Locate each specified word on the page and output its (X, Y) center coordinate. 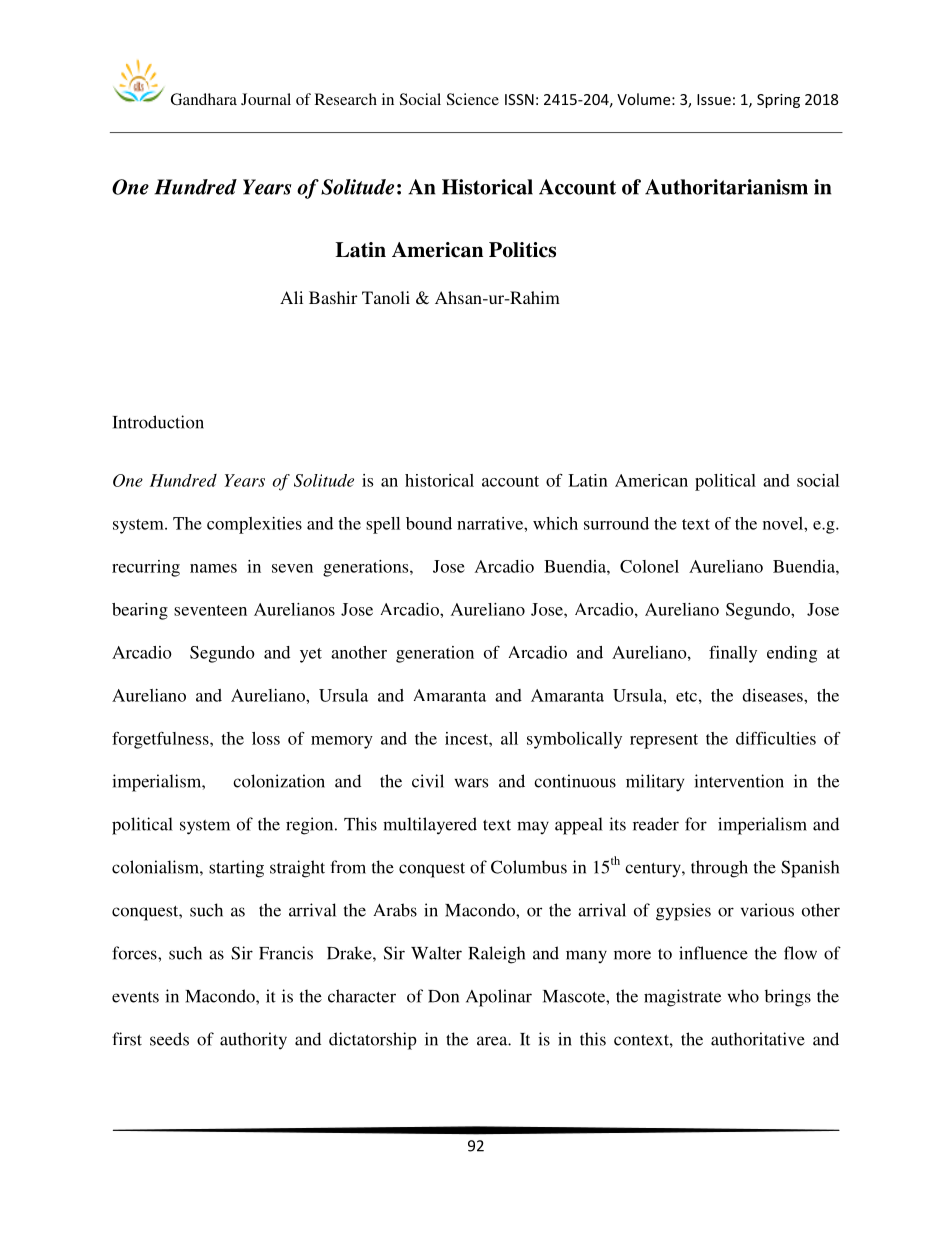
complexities (254, 525)
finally (733, 654)
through (719, 869)
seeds (169, 1039)
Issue (714, 99)
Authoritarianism (726, 187)
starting (236, 869)
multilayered (430, 826)
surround (616, 523)
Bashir (333, 297)
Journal (266, 99)
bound (429, 523)
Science (473, 99)
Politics (522, 250)
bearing (140, 611)
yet (311, 655)
